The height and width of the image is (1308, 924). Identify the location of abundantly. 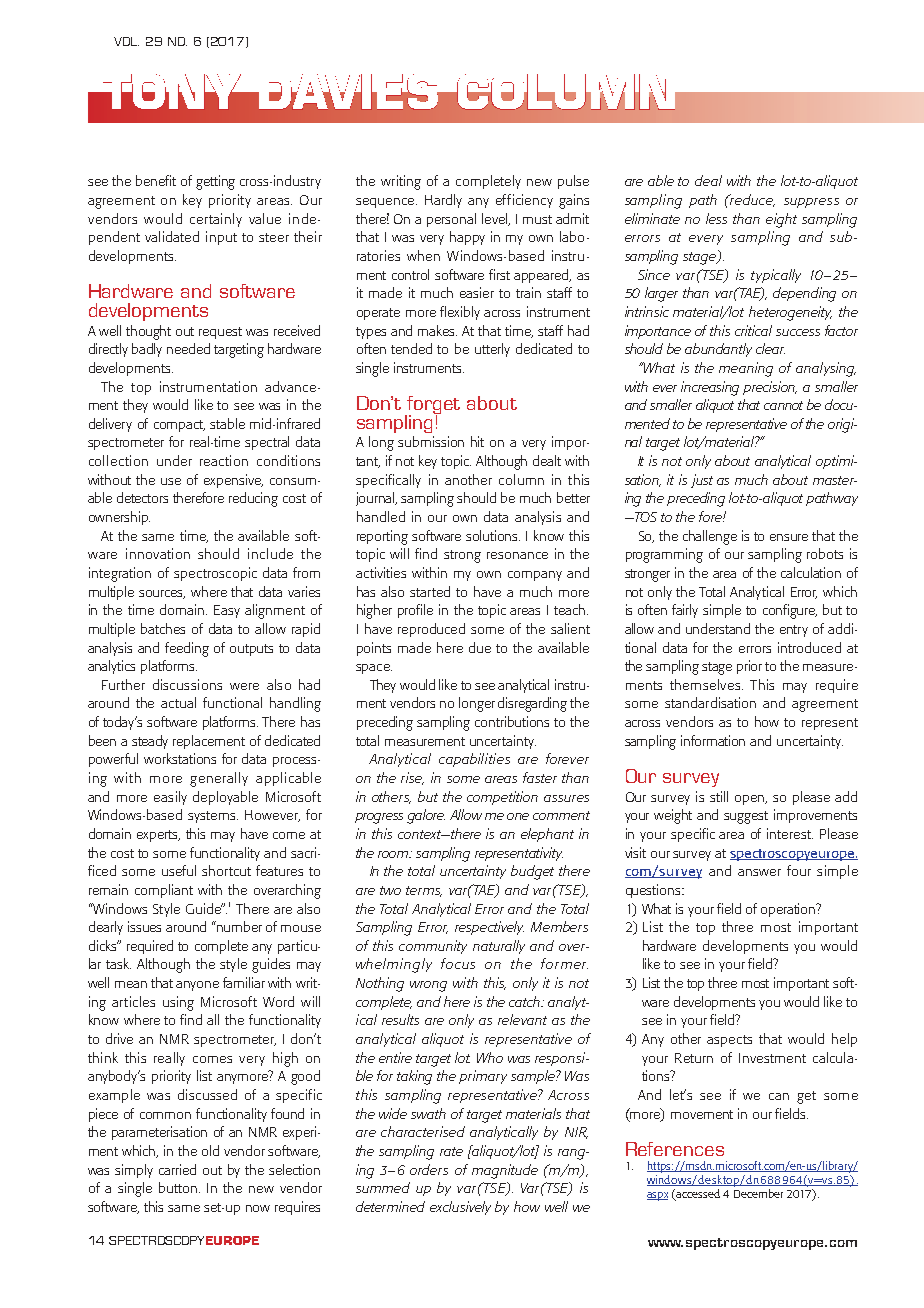
(718, 350).
